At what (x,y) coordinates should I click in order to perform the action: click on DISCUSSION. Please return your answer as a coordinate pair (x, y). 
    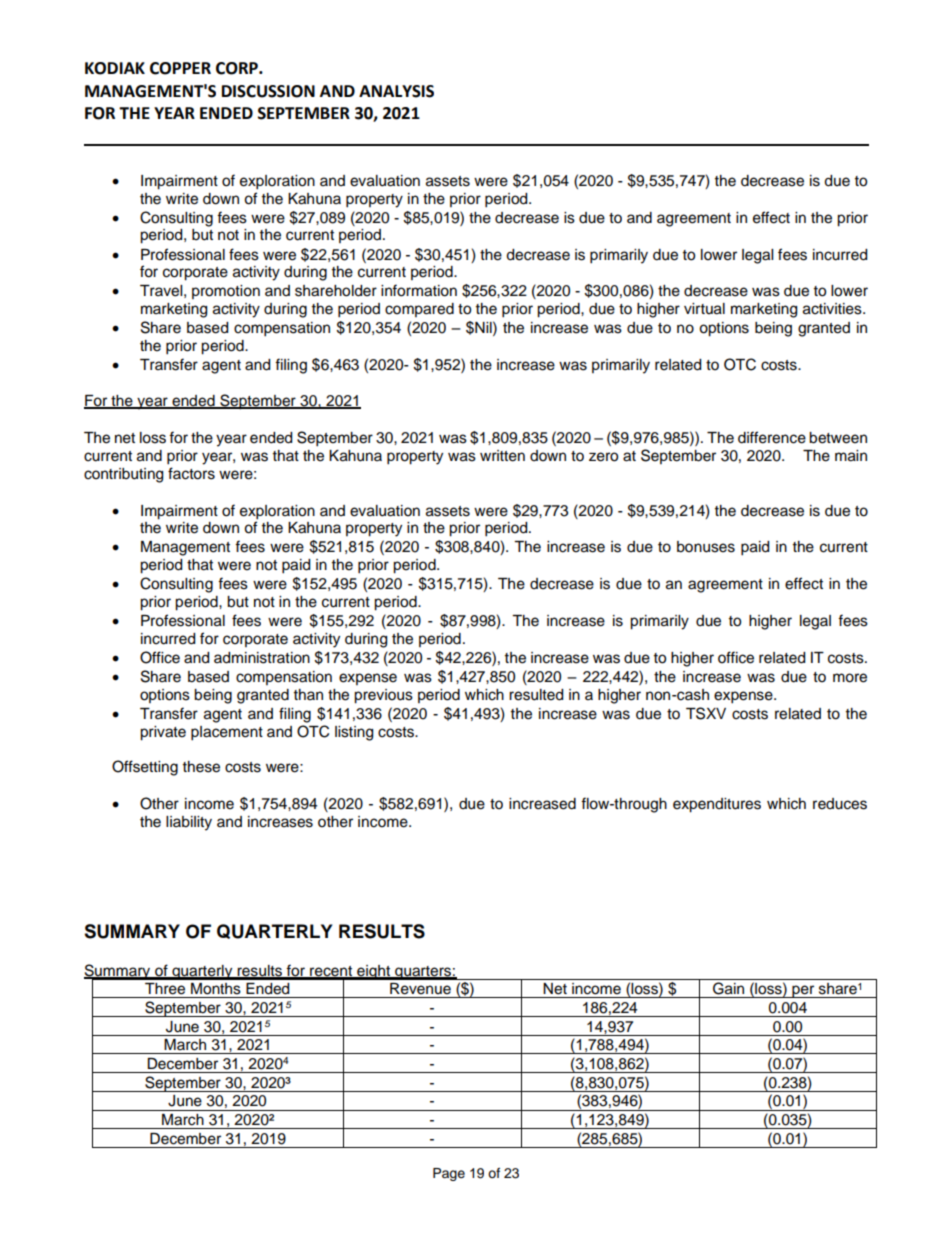
    Looking at the image, I should click on (268, 91).
